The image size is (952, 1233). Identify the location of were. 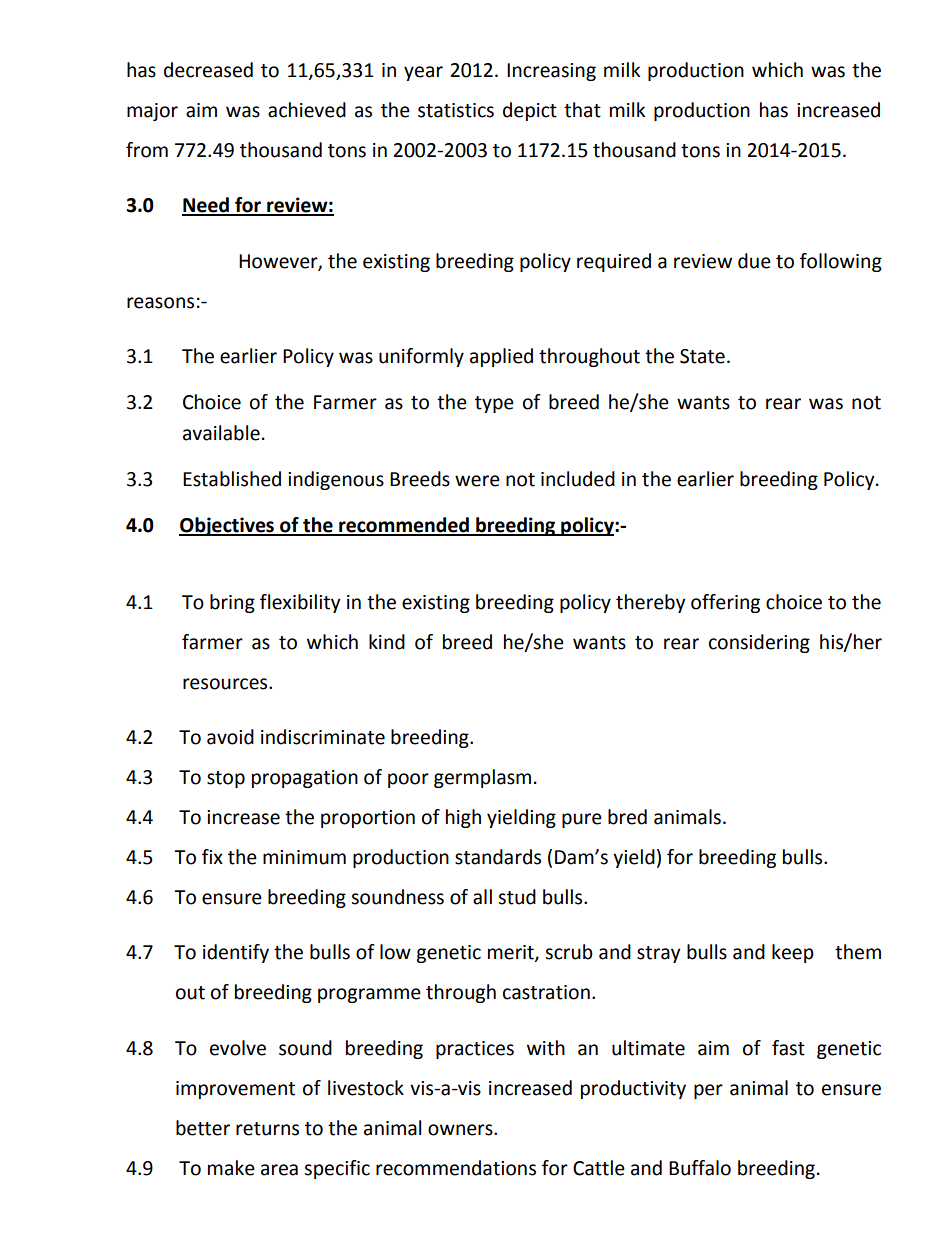
(477, 481).
